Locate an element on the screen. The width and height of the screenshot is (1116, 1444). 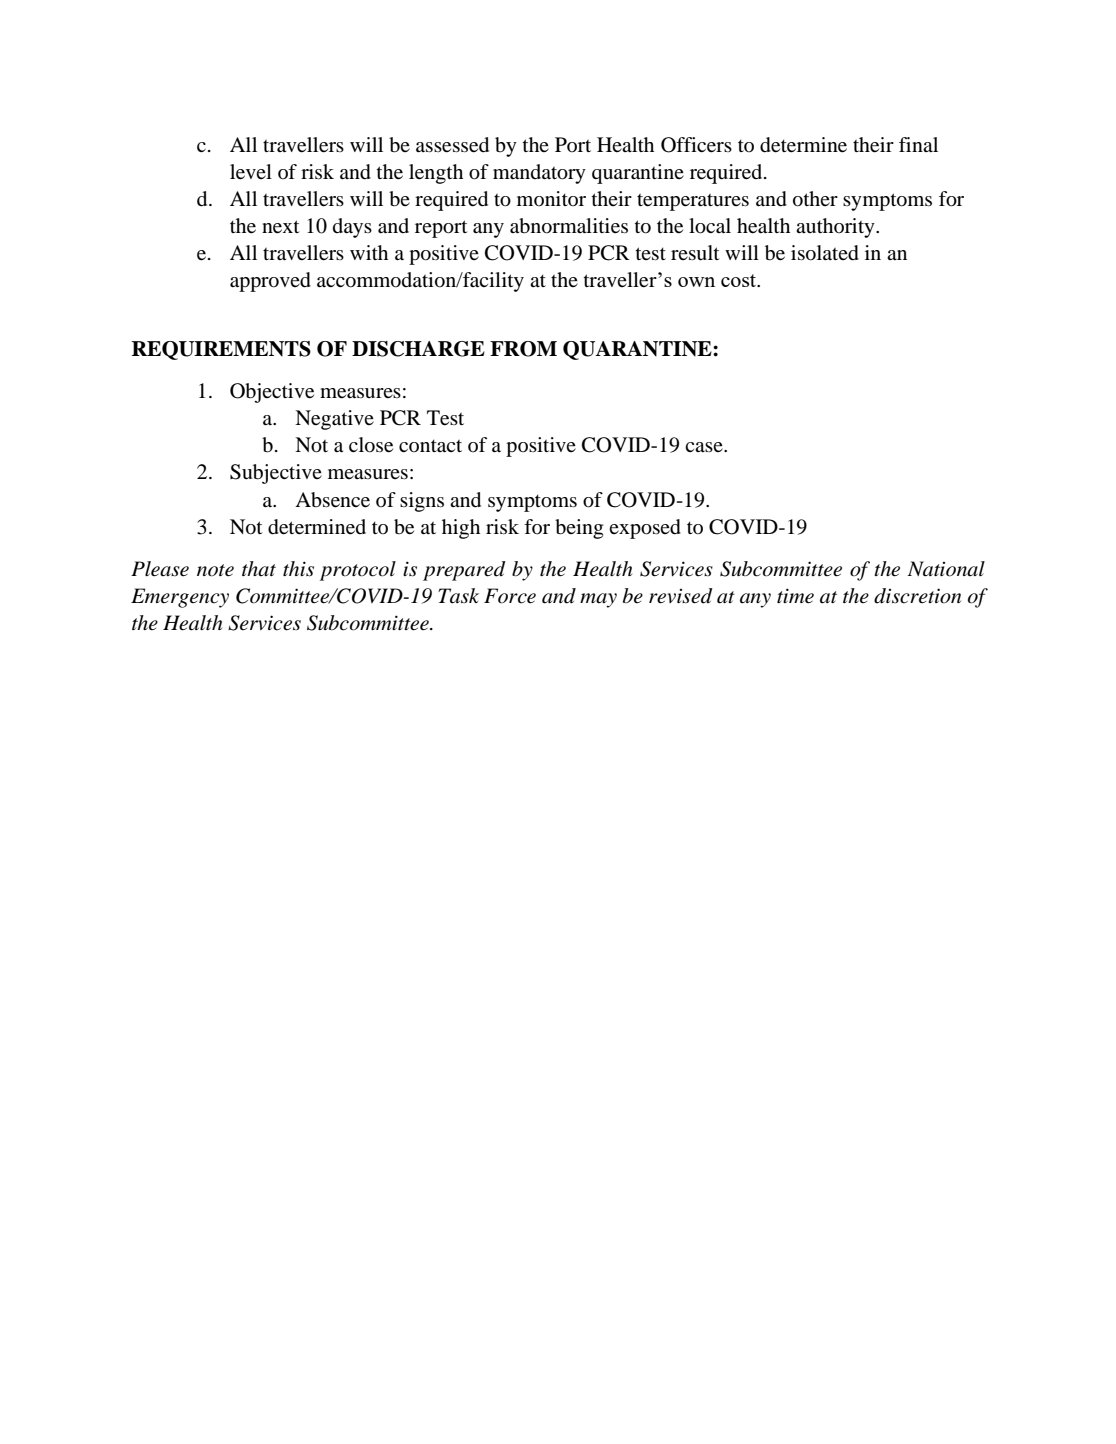
approved is located at coordinates (270, 282).
